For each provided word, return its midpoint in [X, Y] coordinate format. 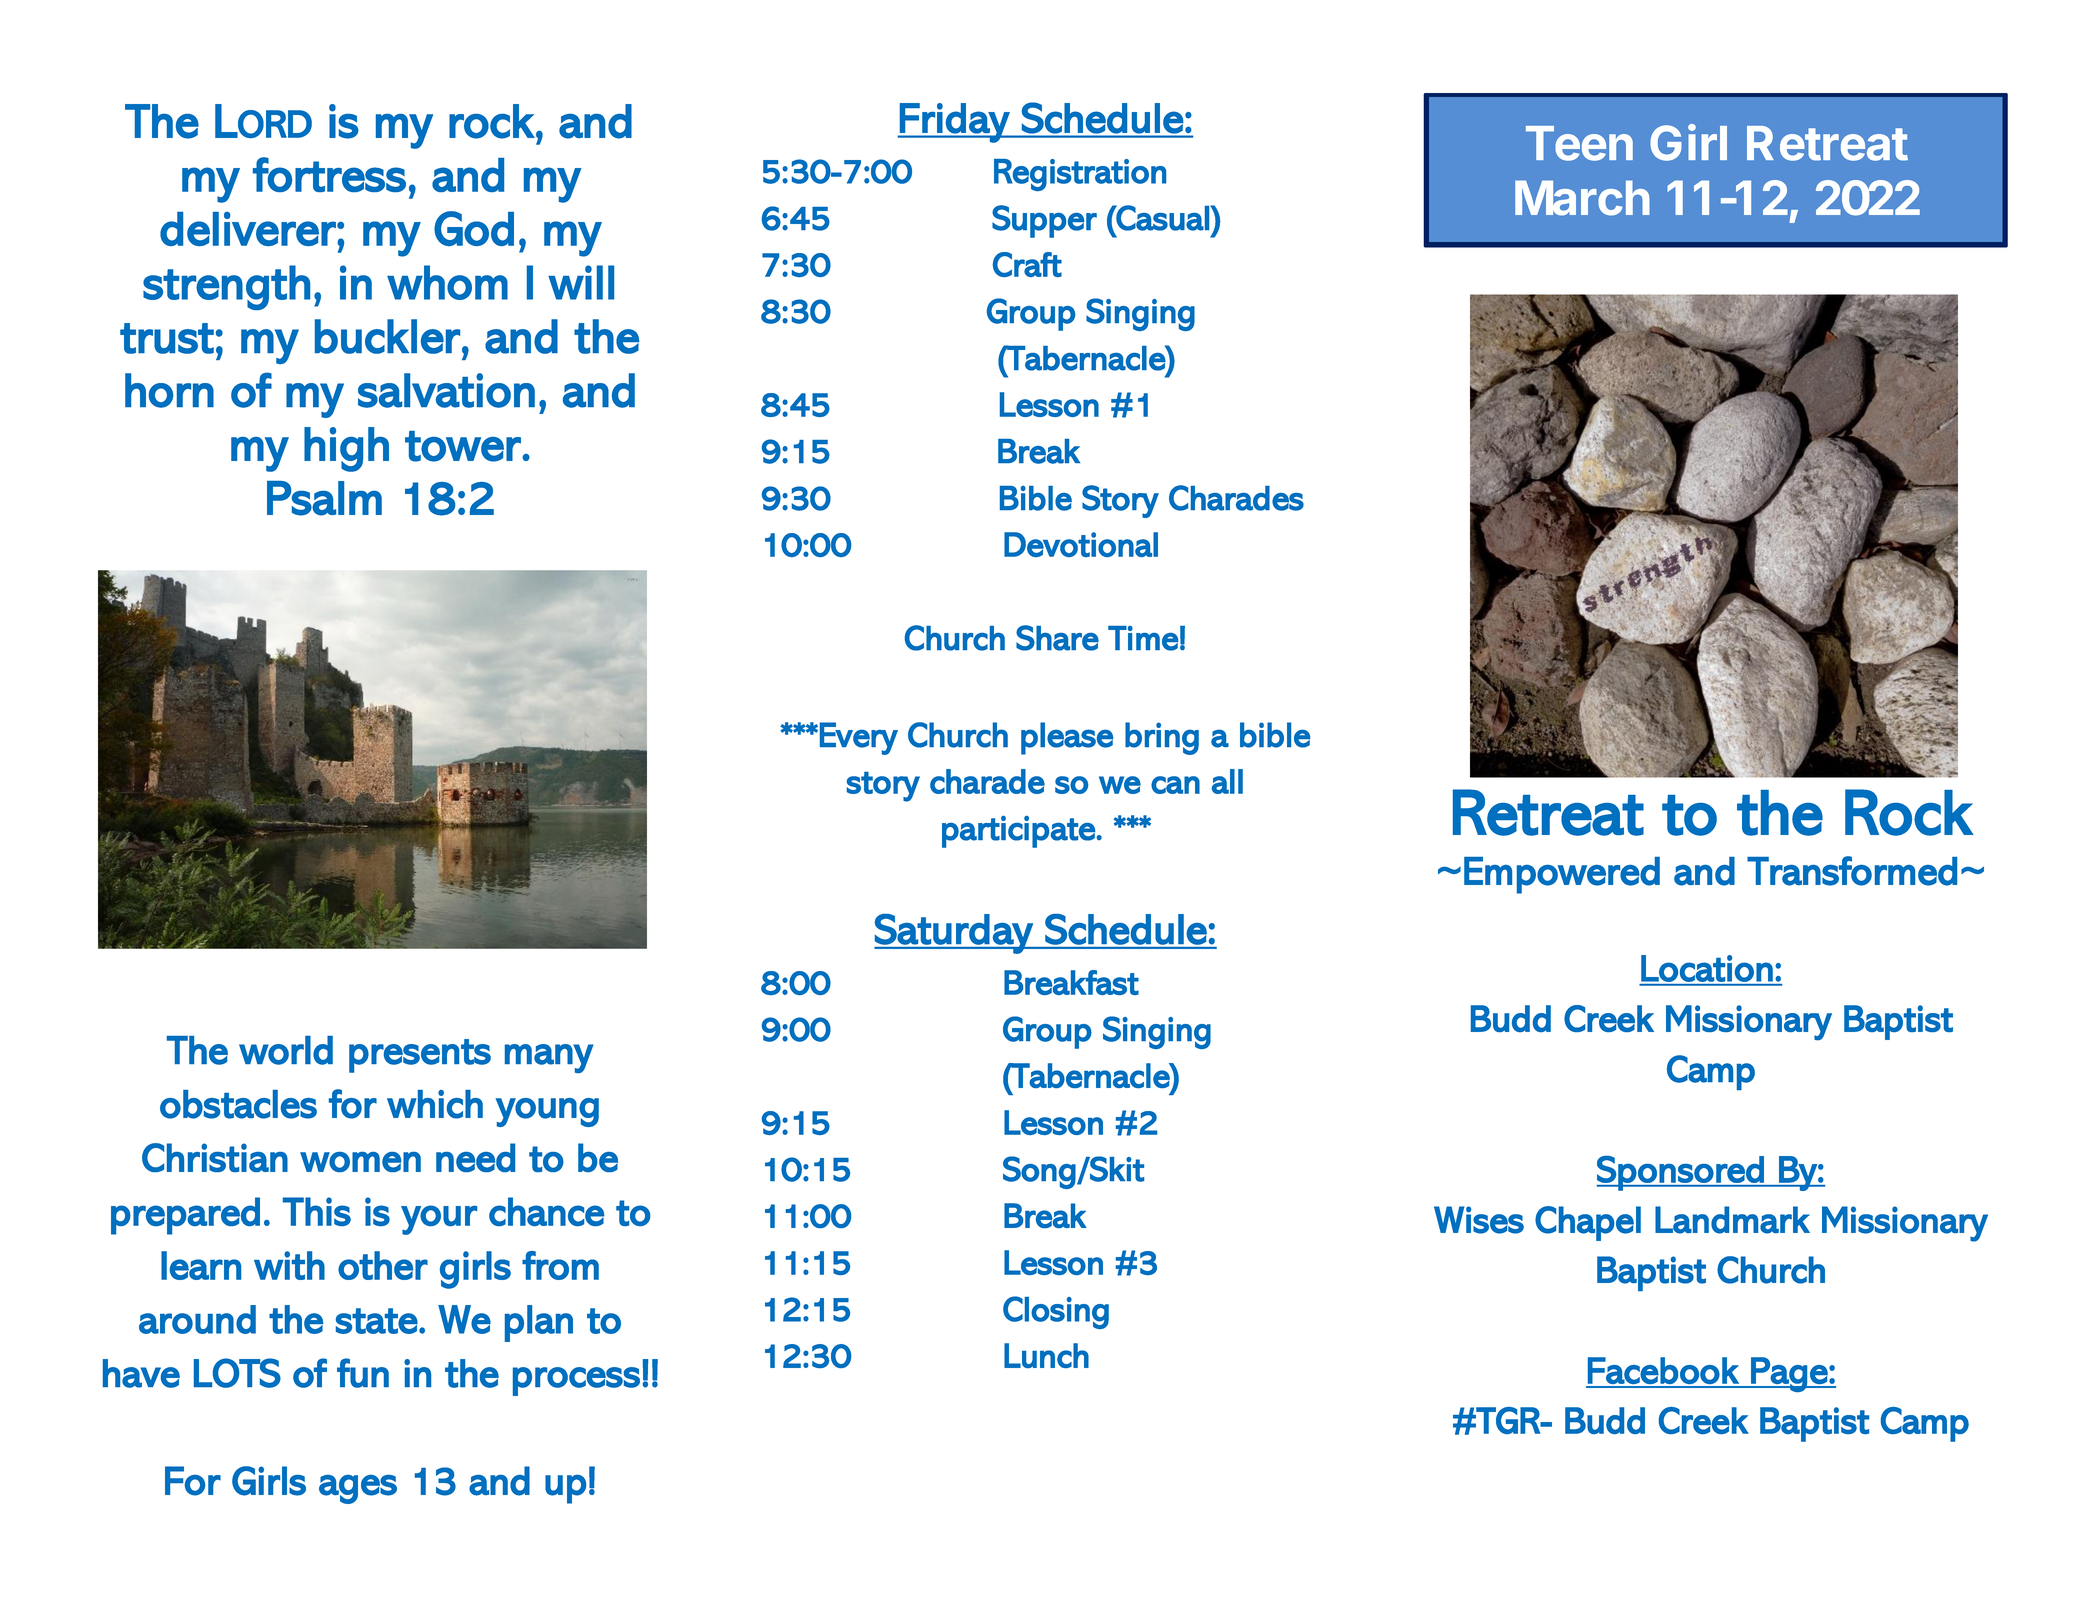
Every [859, 738]
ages [358, 1489]
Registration [1080, 175]
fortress [329, 174]
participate [1018, 832]
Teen [1579, 143]
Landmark [1732, 1220]
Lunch [1046, 1355]
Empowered [1562, 875]
